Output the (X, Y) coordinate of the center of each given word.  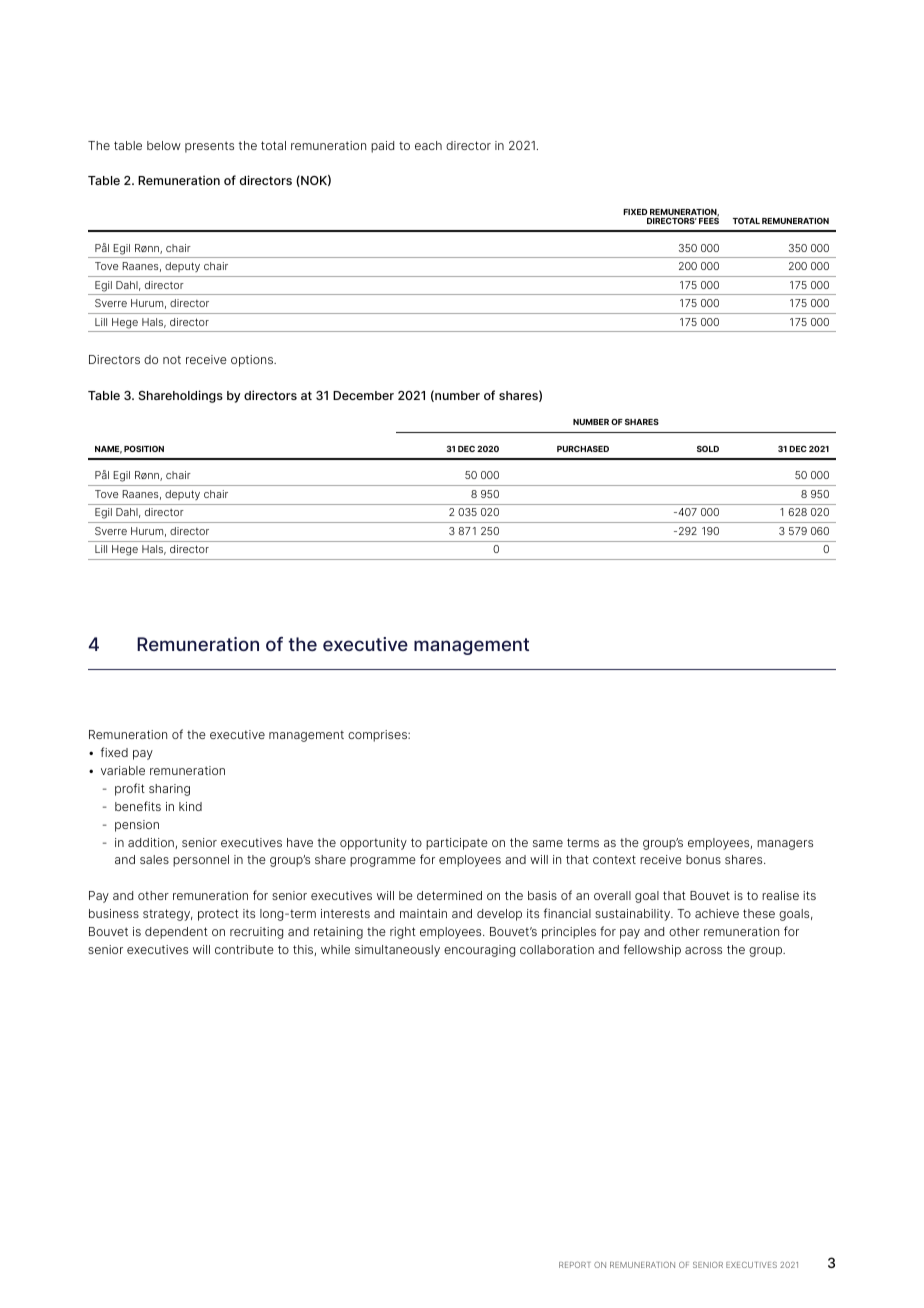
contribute (244, 949)
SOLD (708, 449)
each (428, 145)
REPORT (574, 1264)
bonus (703, 859)
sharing (169, 790)
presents (209, 147)
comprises (378, 736)
